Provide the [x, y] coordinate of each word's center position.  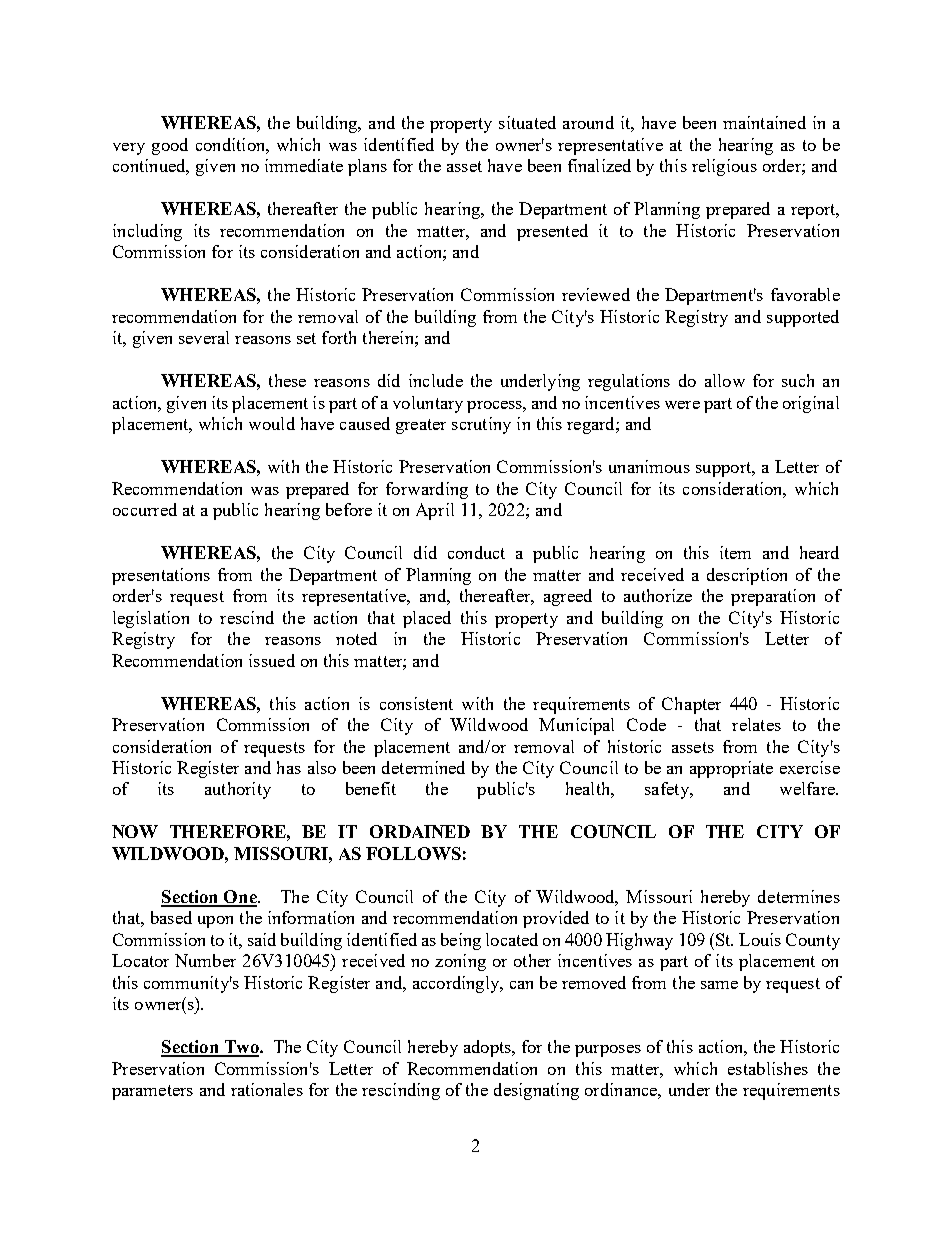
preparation [773, 597]
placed [427, 619]
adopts [488, 1048]
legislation [151, 619]
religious [724, 167]
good [170, 146]
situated [527, 122]
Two [241, 1048]
